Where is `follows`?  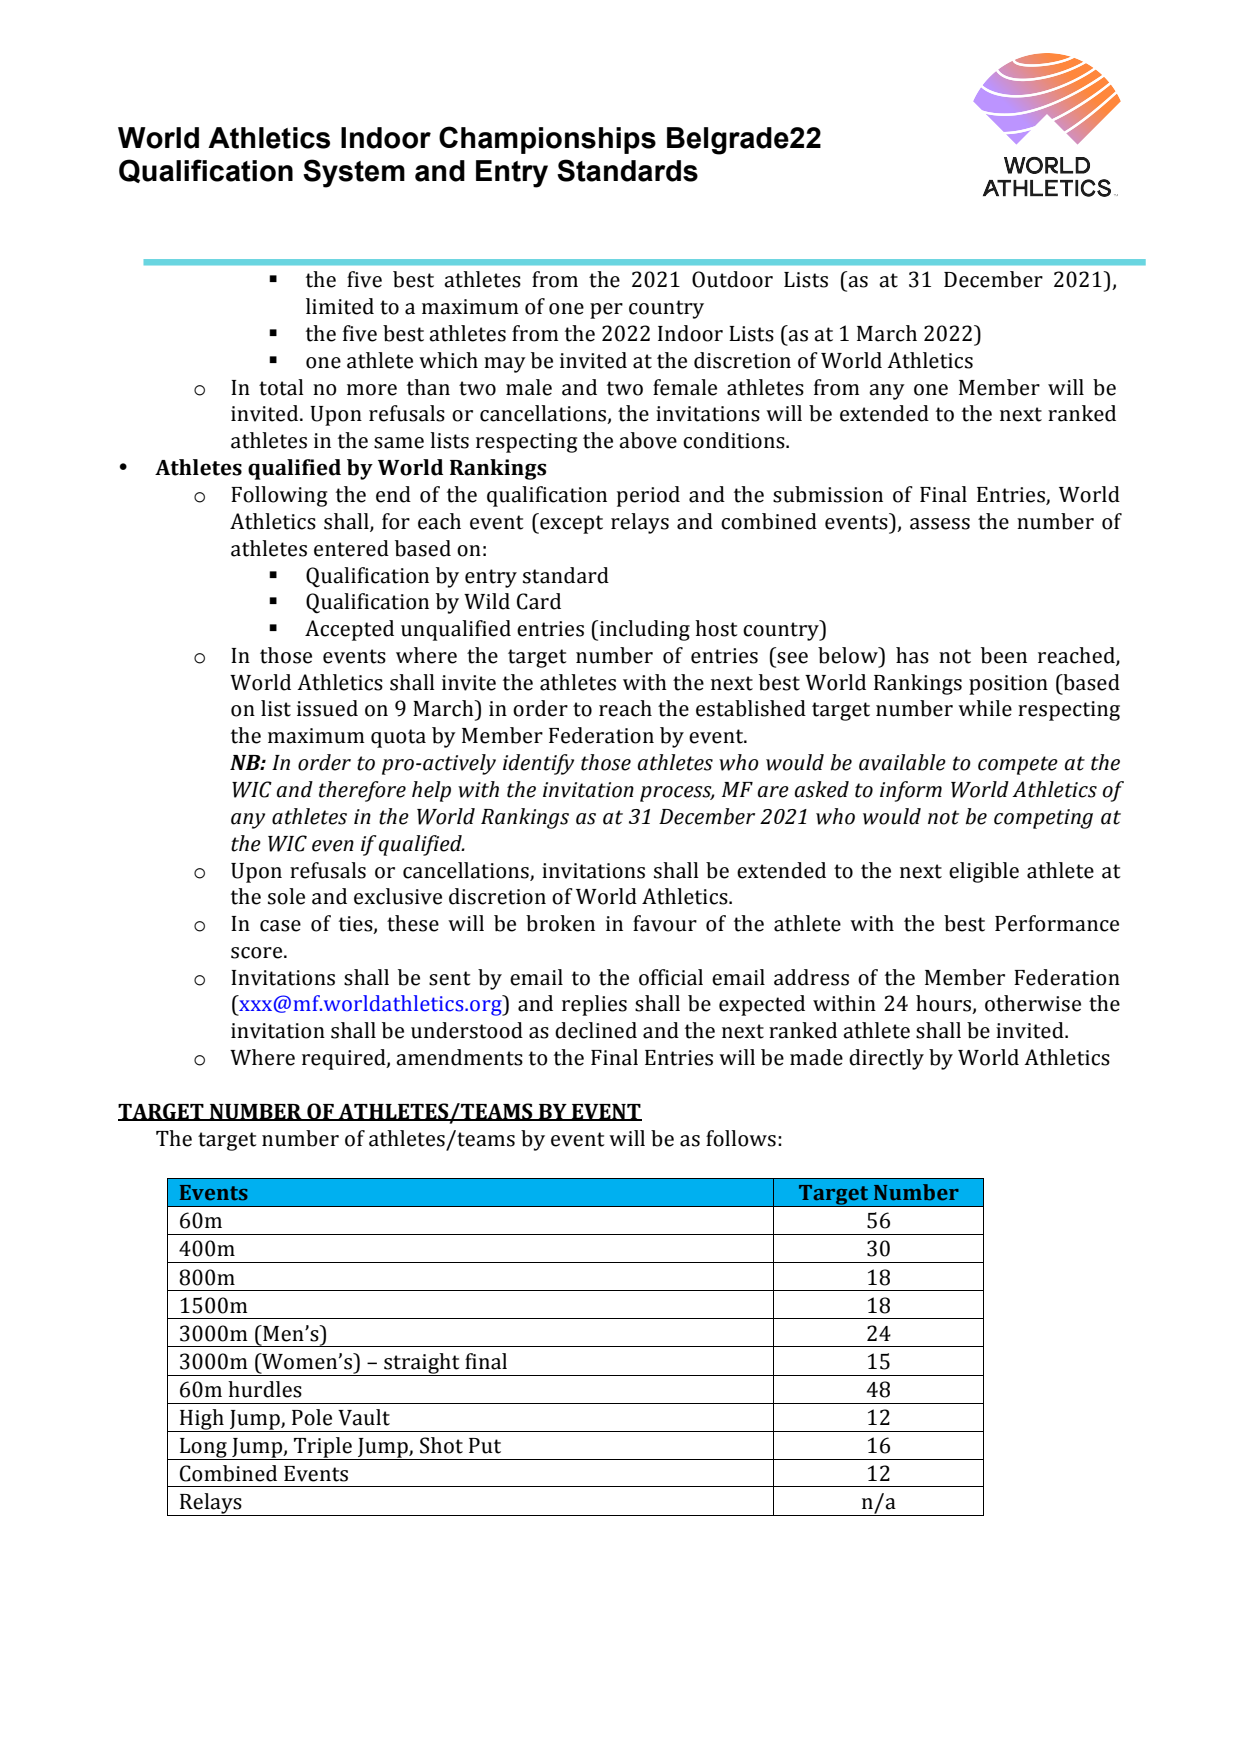 follows is located at coordinates (741, 1138).
